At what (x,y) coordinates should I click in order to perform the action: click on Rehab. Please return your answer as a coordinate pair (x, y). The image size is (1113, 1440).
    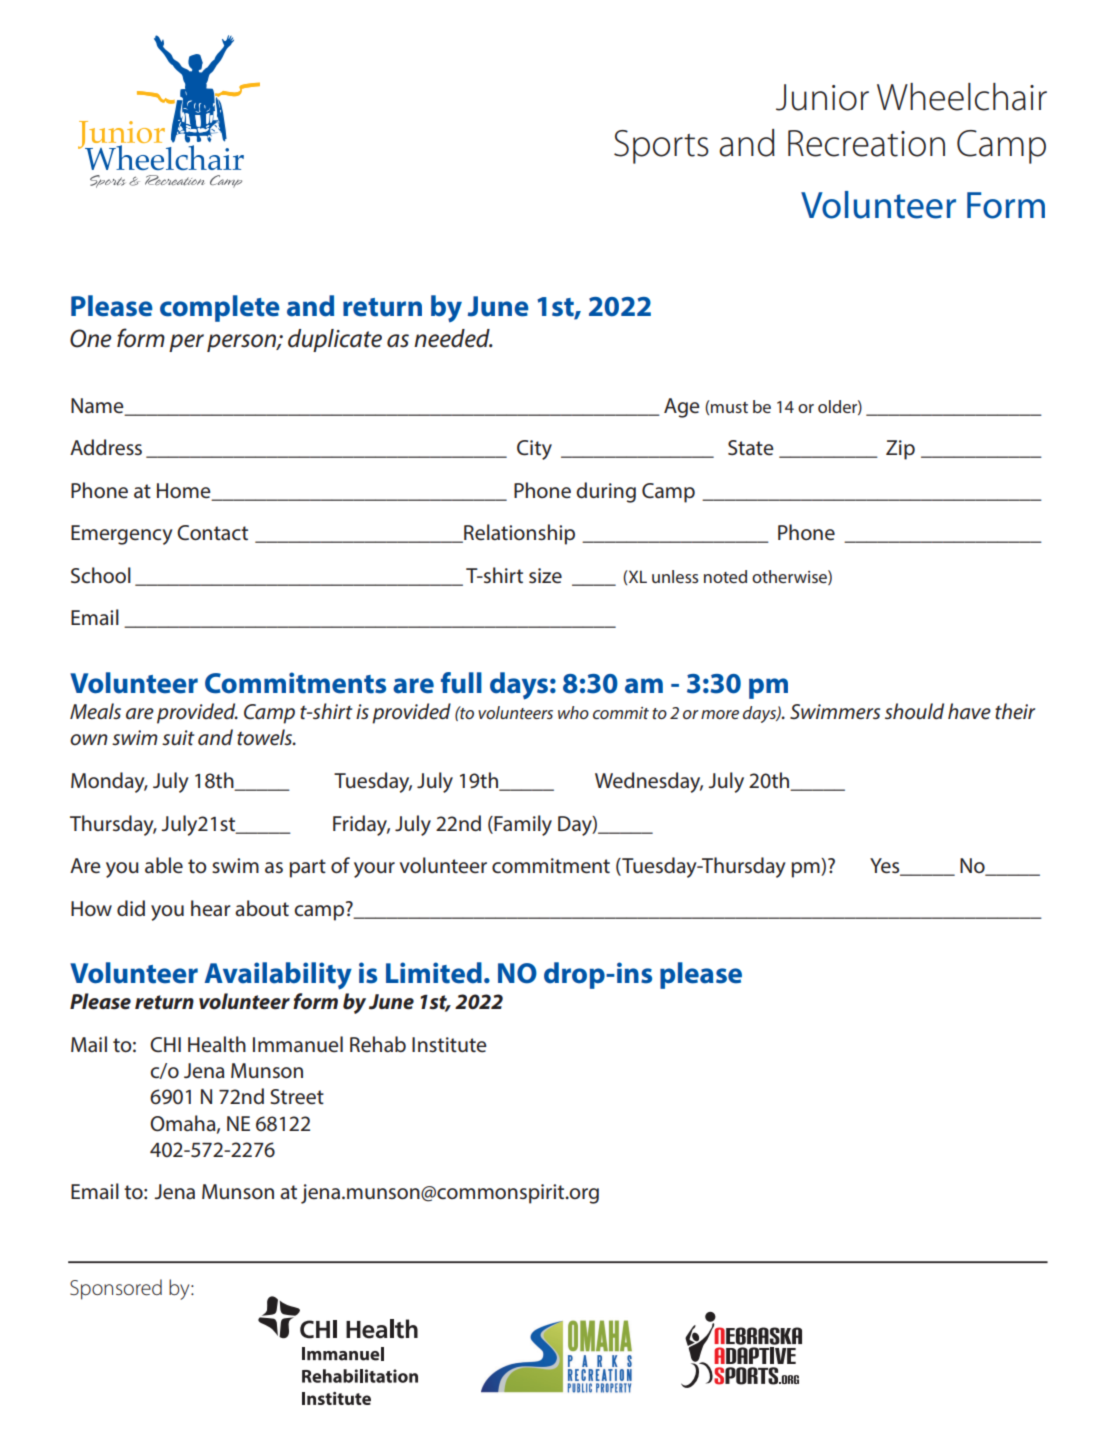
    Looking at the image, I should click on (378, 1044).
